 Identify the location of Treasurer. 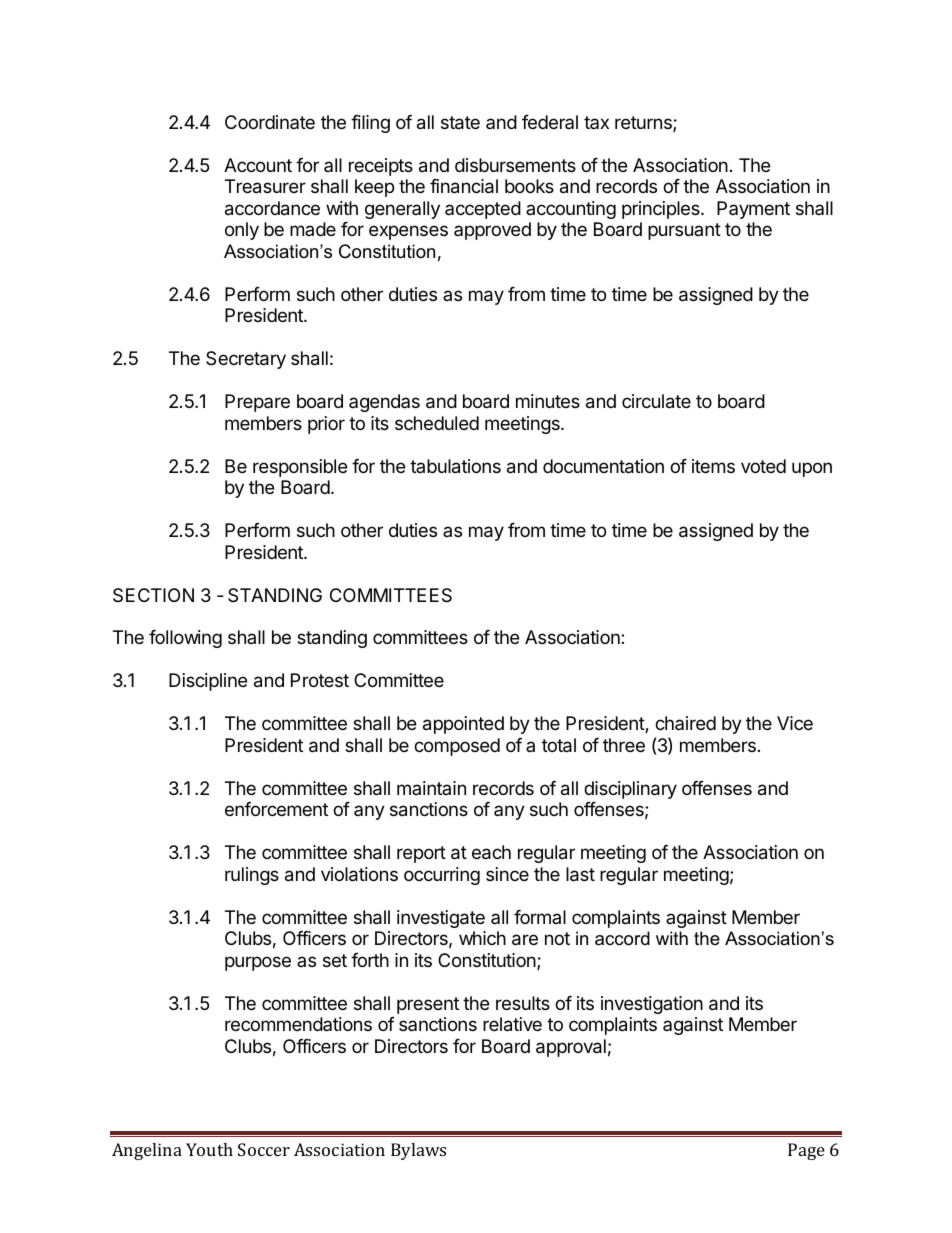
(265, 186).
